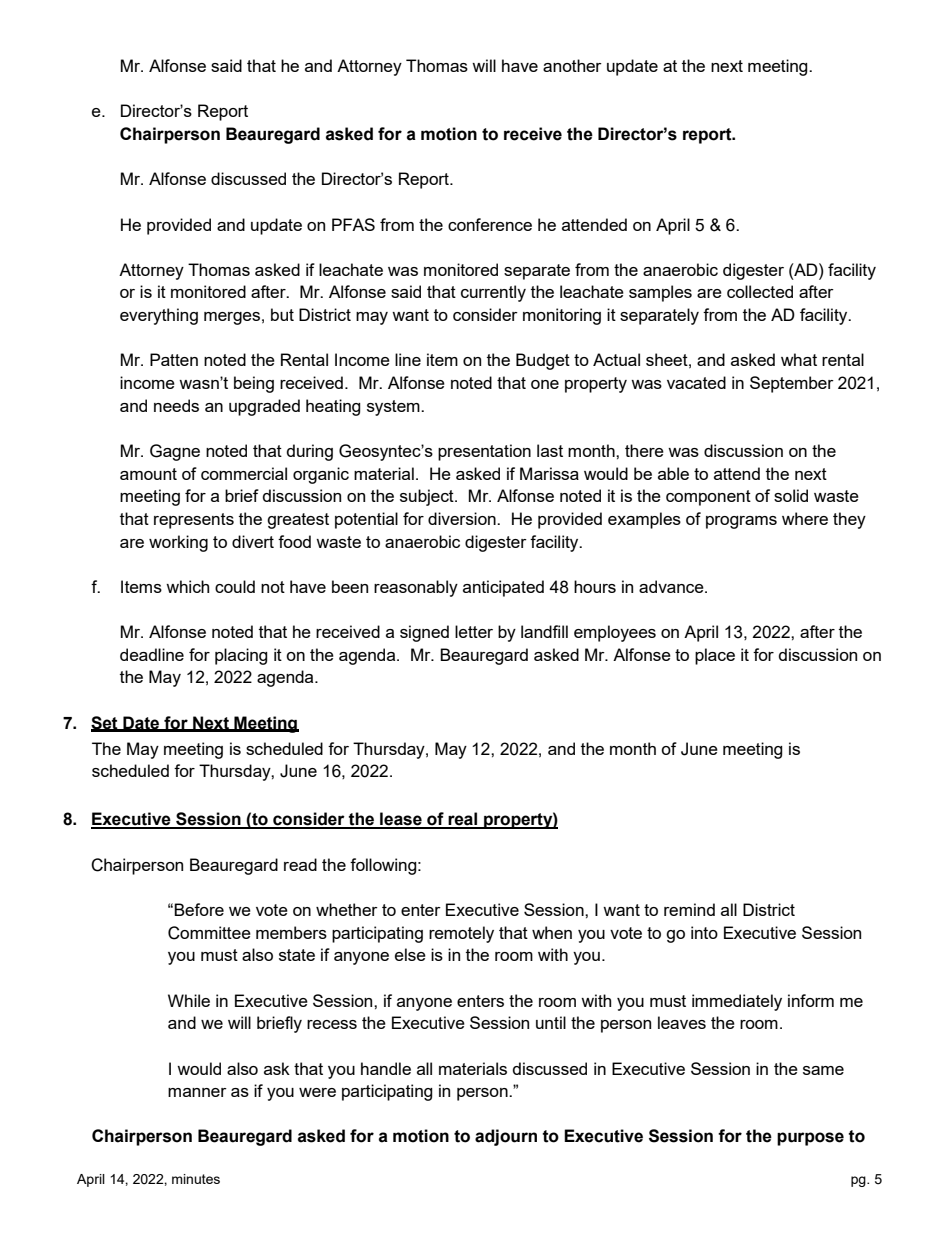  What do you see at coordinates (493, 293) in the page?
I see `currently` at bounding box center [493, 293].
